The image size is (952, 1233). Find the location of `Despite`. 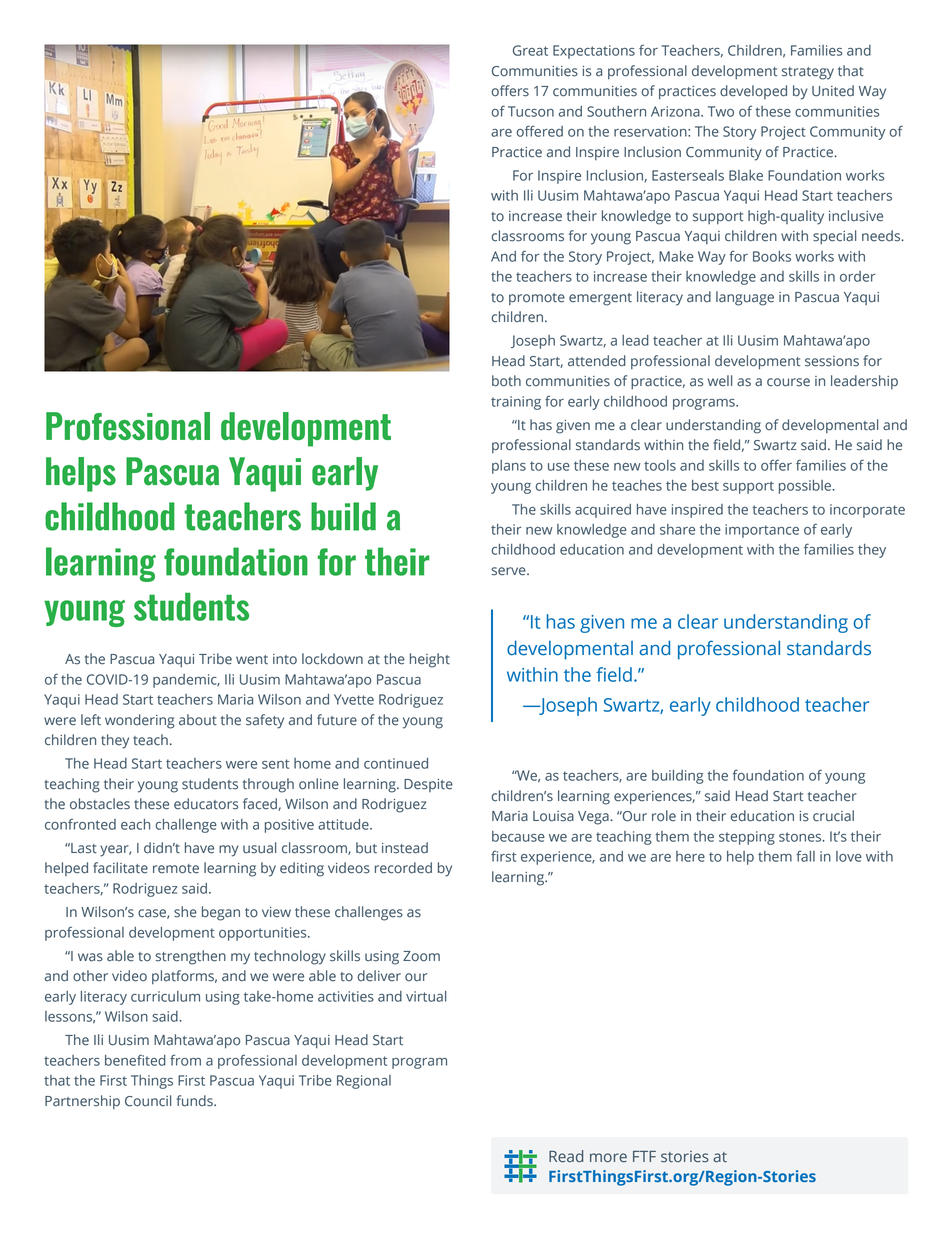

Despite is located at coordinates (428, 785).
